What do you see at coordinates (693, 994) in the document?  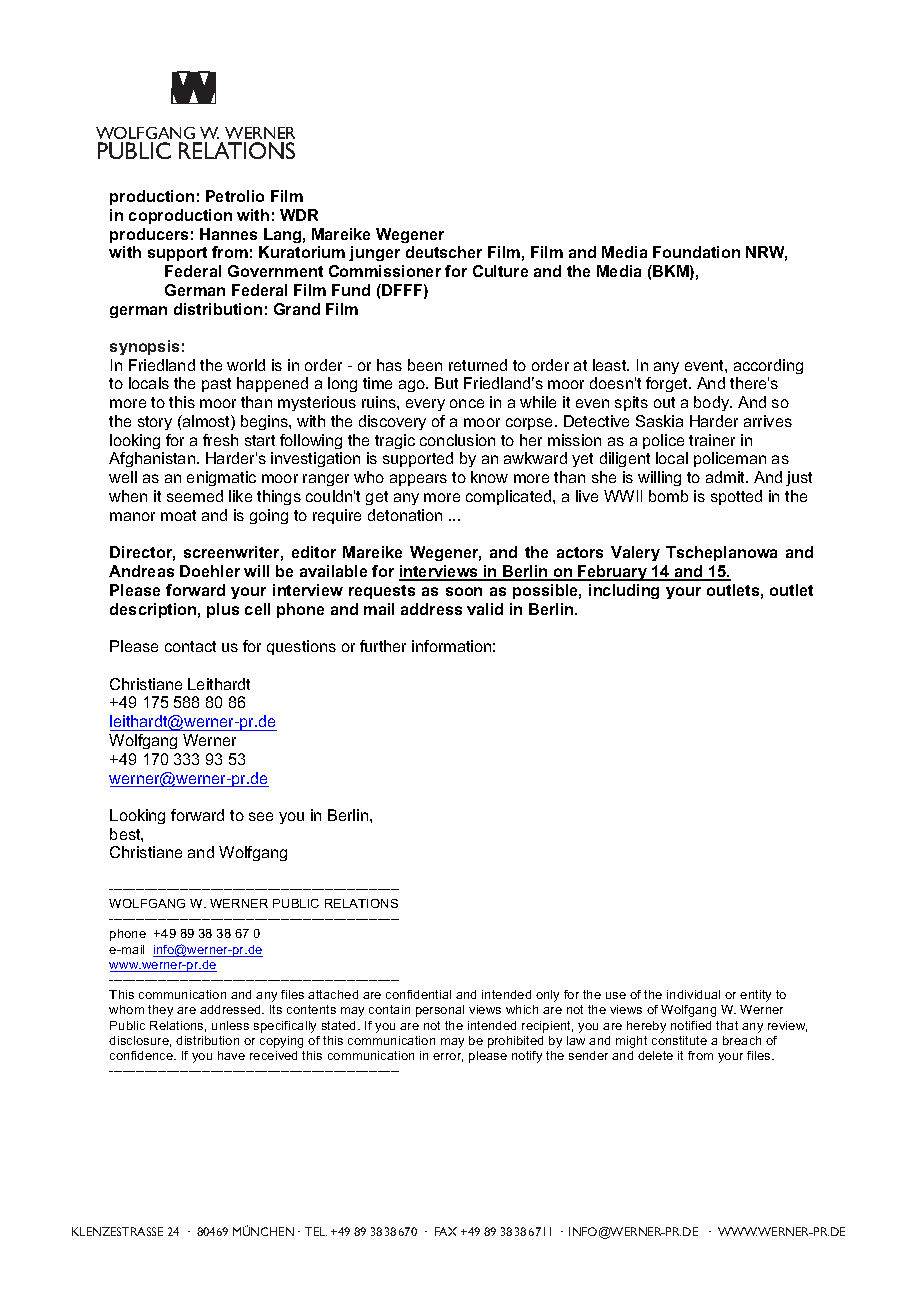 I see `individual` at bounding box center [693, 994].
